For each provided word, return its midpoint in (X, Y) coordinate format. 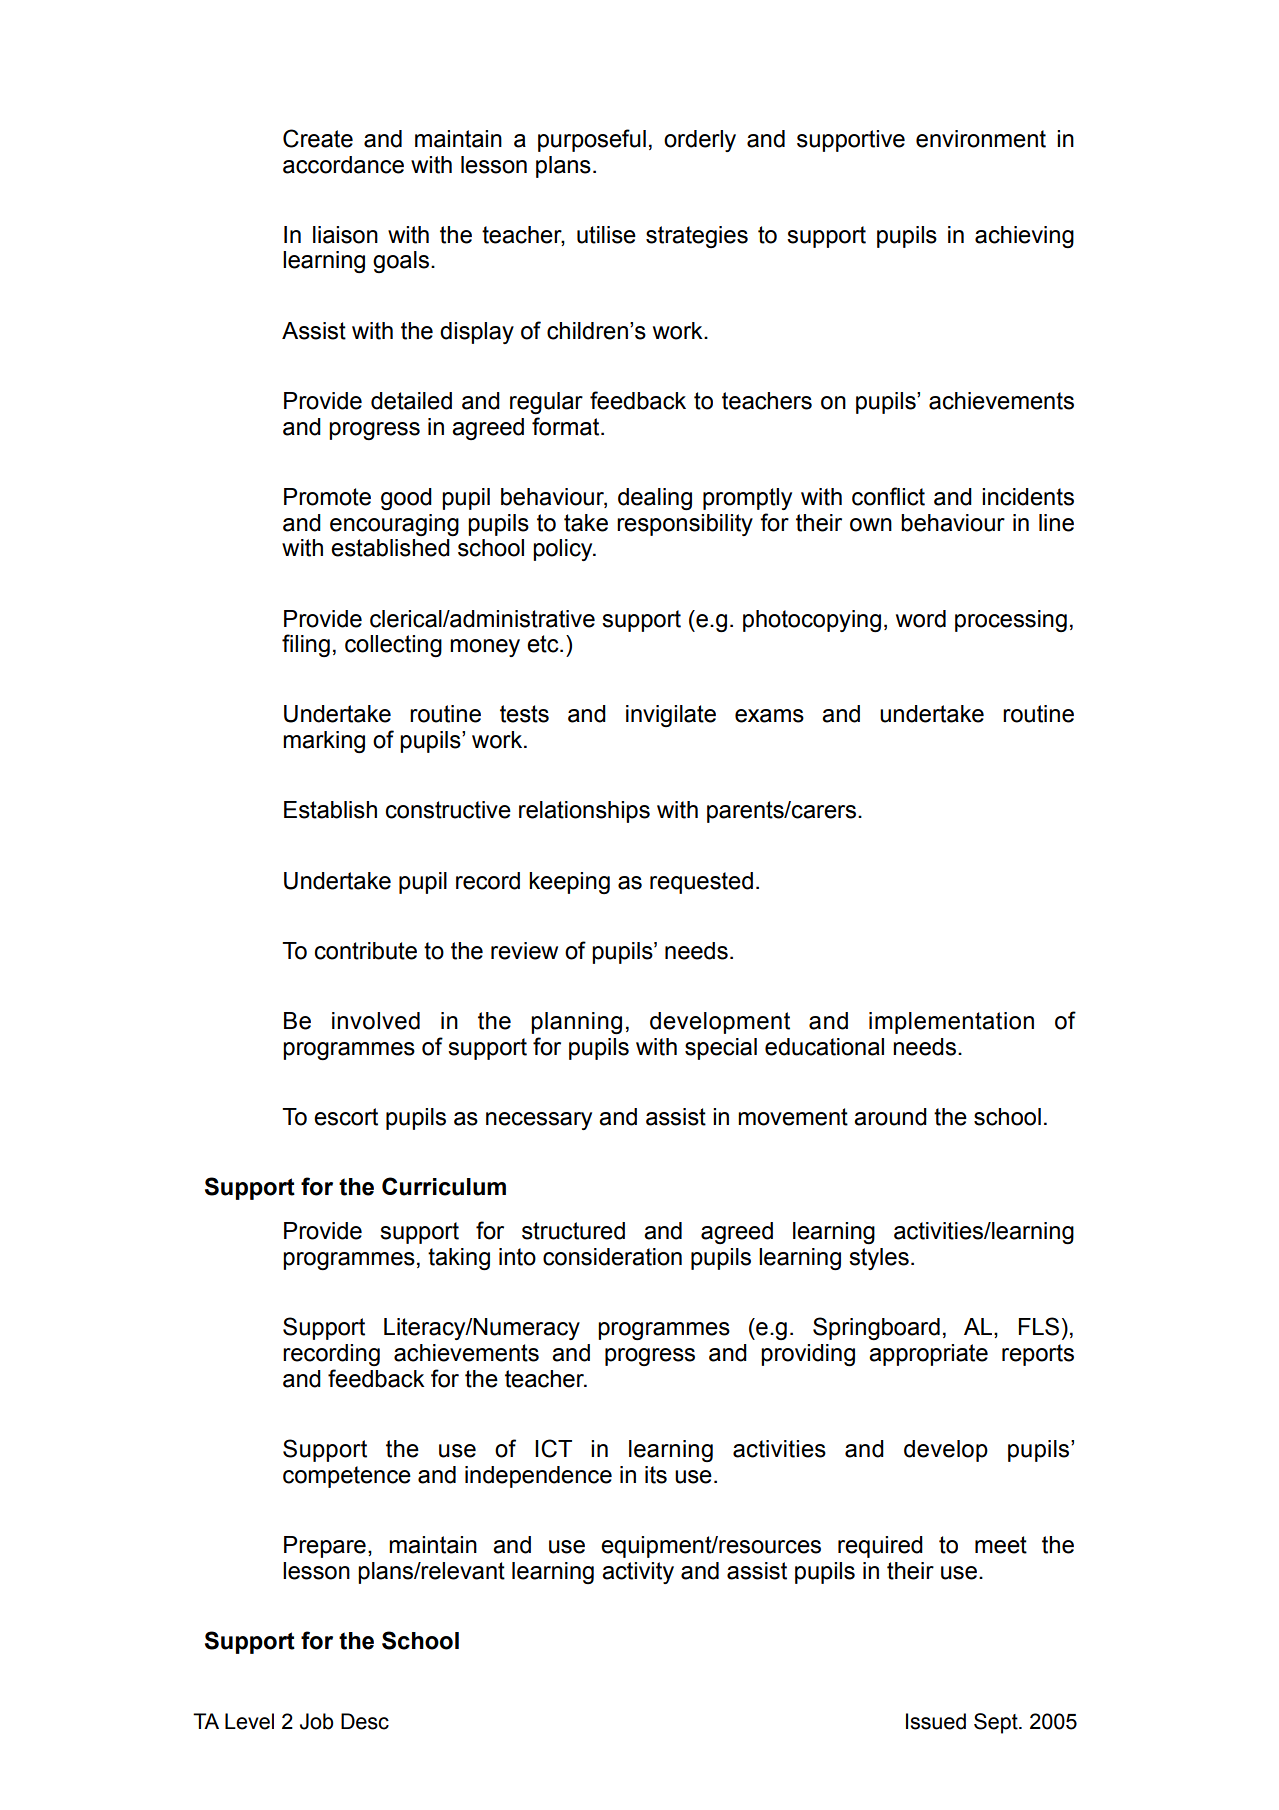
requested (701, 883)
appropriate (928, 1355)
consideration (612, 1257)
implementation (951, 1023)
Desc (365, 1721)
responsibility (685, 525)
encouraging (394, 525)
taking (459, 1259)
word (921, 619)
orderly (700, 141)
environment (981, 139)
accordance (343, 165)
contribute (366, 951)
